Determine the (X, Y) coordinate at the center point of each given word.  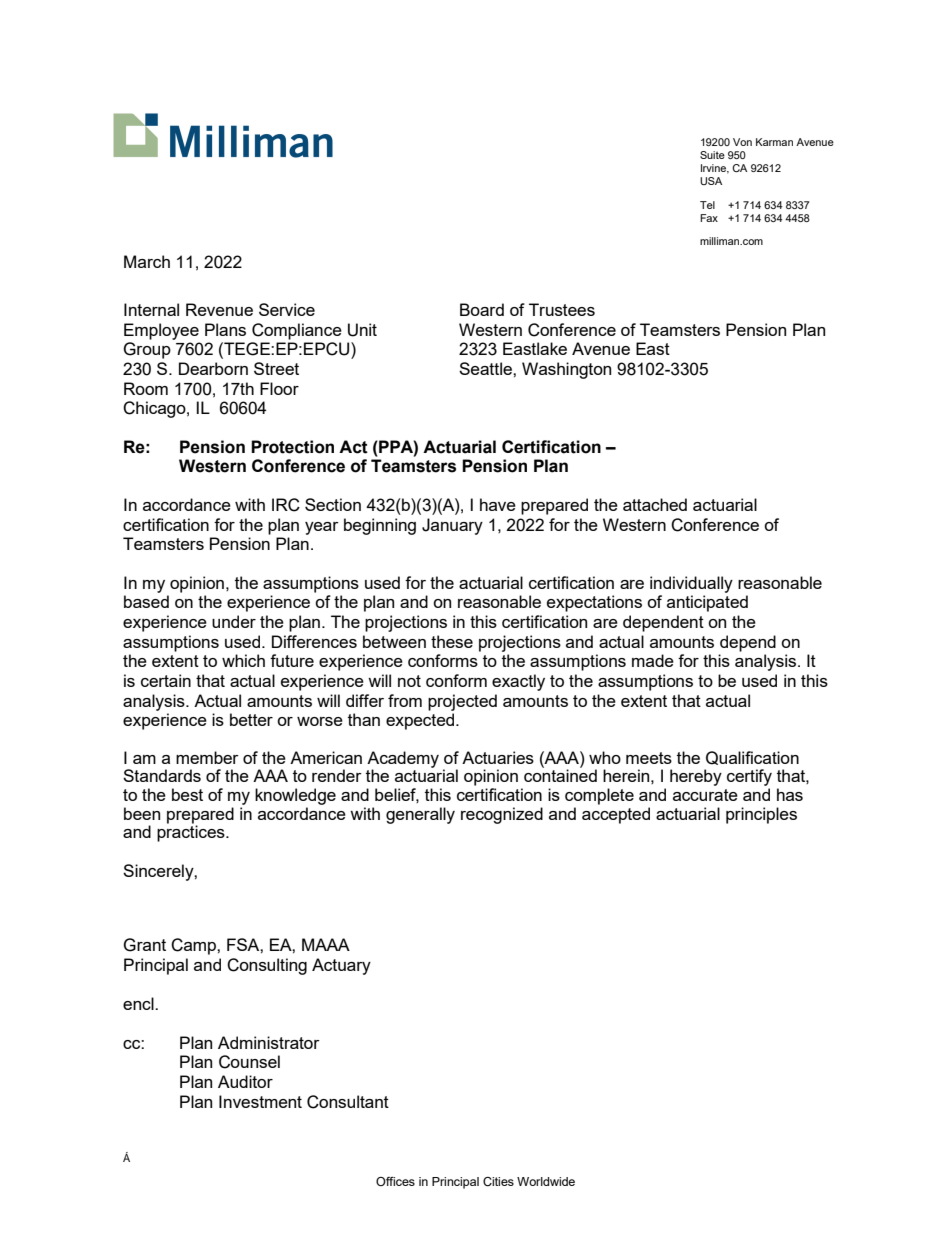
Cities (498, 1182)
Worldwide (546, 1181)
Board (482, 309)
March (147, 261)
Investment (260, 1101)
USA (711, 181)
